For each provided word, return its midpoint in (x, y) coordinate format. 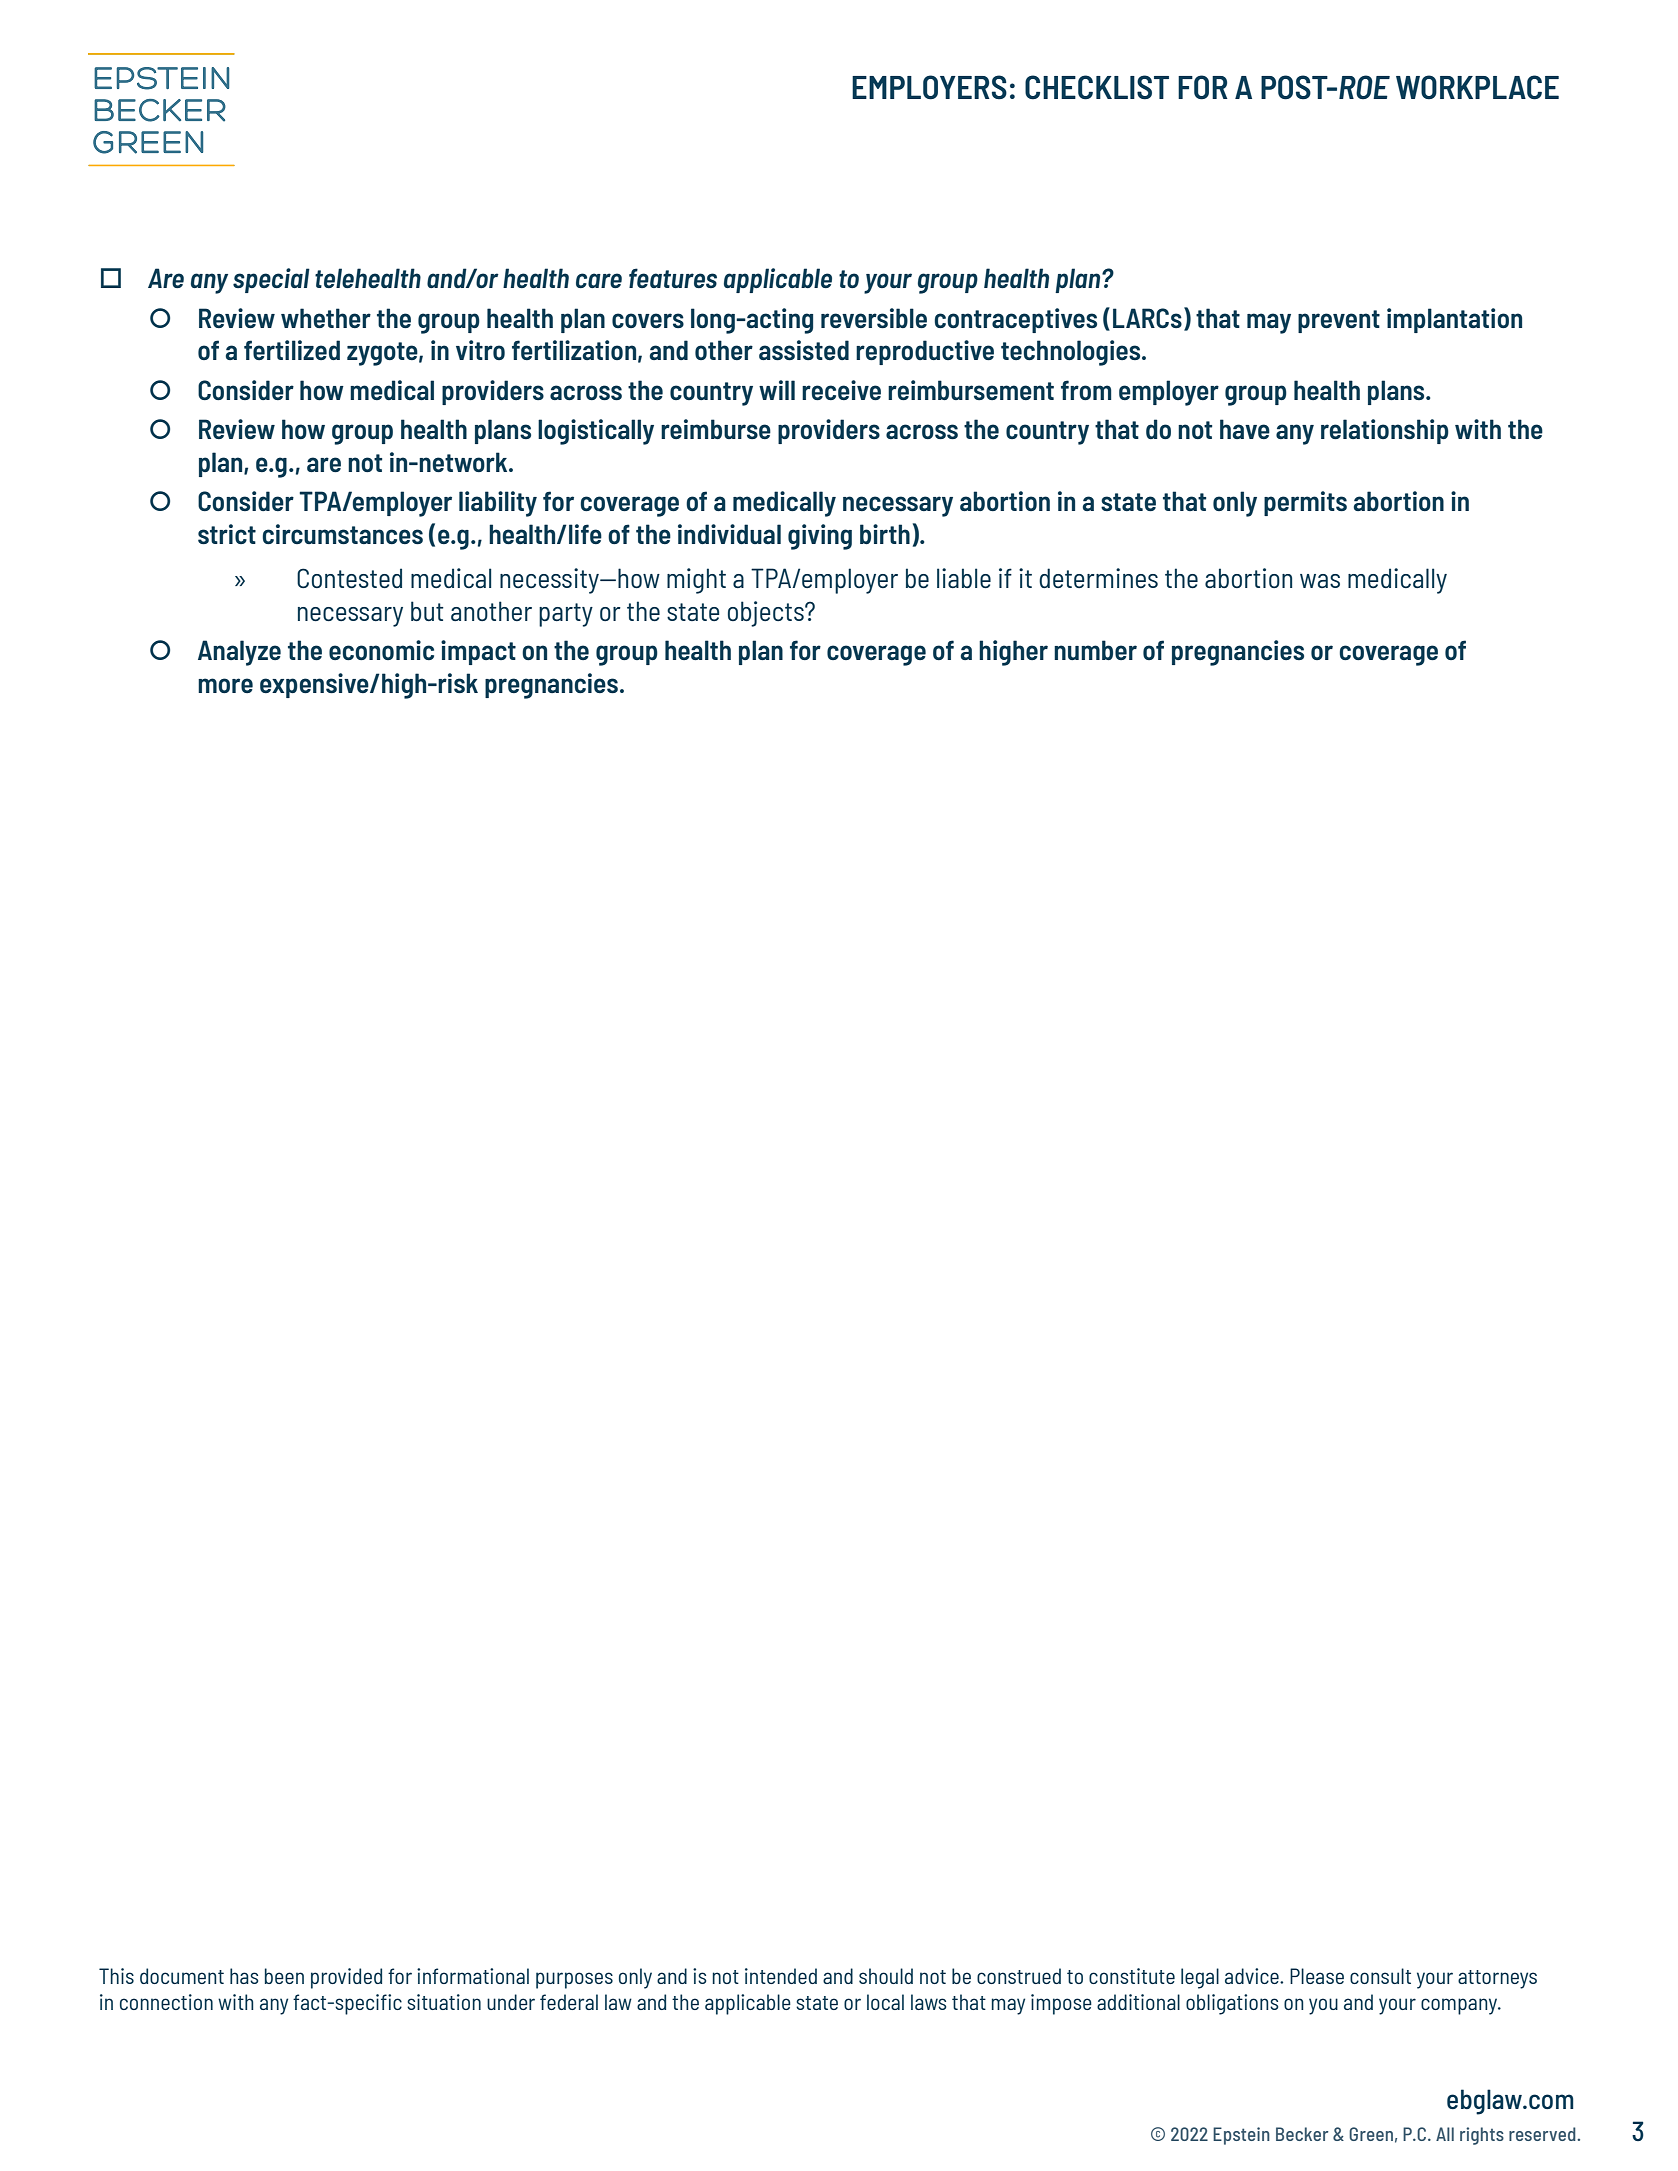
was (1320, 581)
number (1095, 650)
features (673, 278)
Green (1371, 2134)
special (271, 280)
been (284, 1976)
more (225, 685)
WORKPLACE (1477, 87)
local (885, 2002)
